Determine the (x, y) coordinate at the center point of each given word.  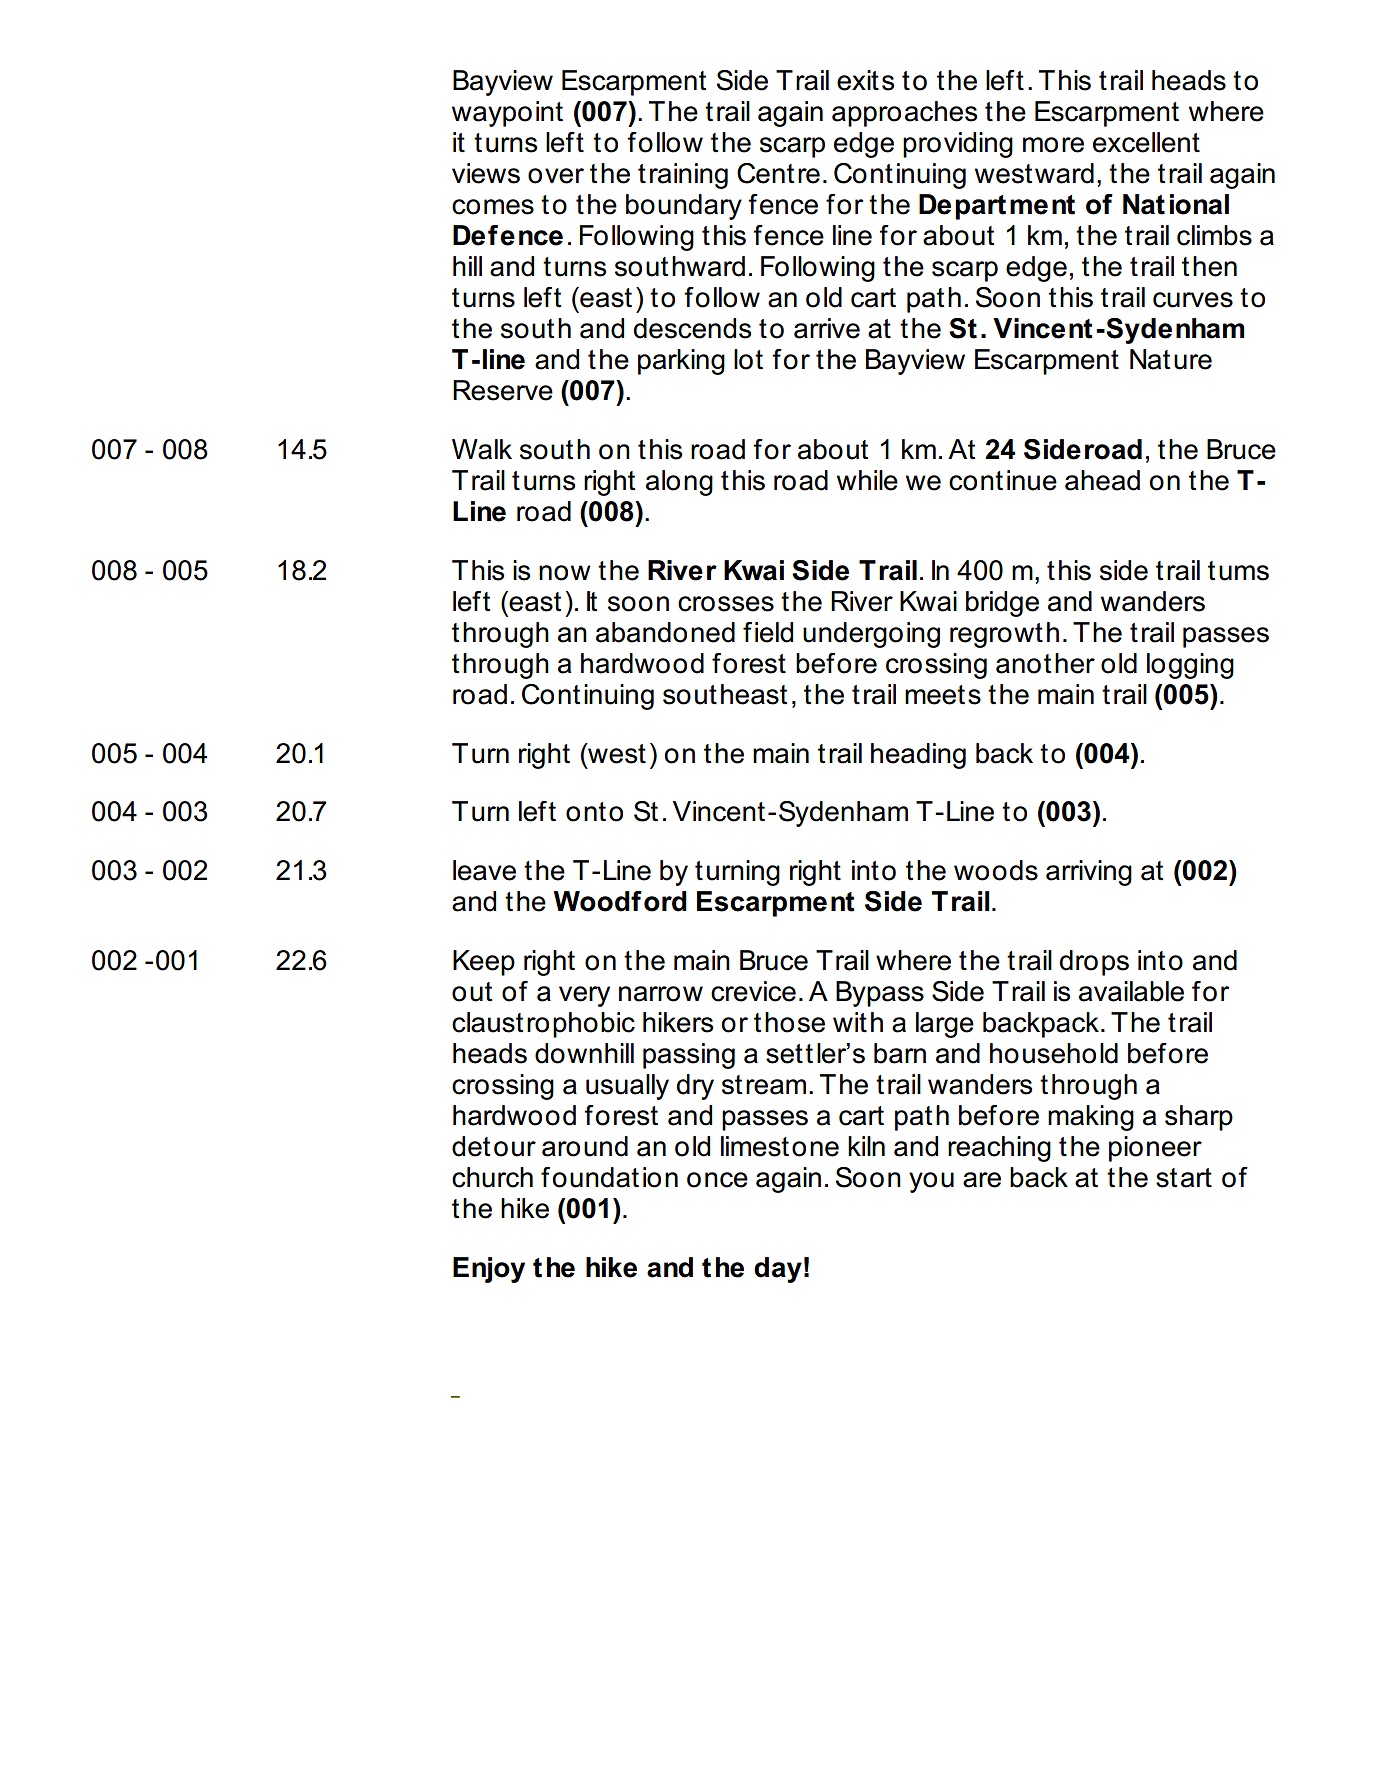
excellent (1146, 142)
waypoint (507, 114)
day (778, 1270)
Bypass (880, 994)
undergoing (871, 635)
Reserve (503, 390)
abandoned (665, 632)
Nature (1171, 359)
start (1184, 1178)
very (584, 996)
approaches (904, 114)
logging (1190, 666)
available (1131, 991)
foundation (609, 1177)
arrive (827, 328)
